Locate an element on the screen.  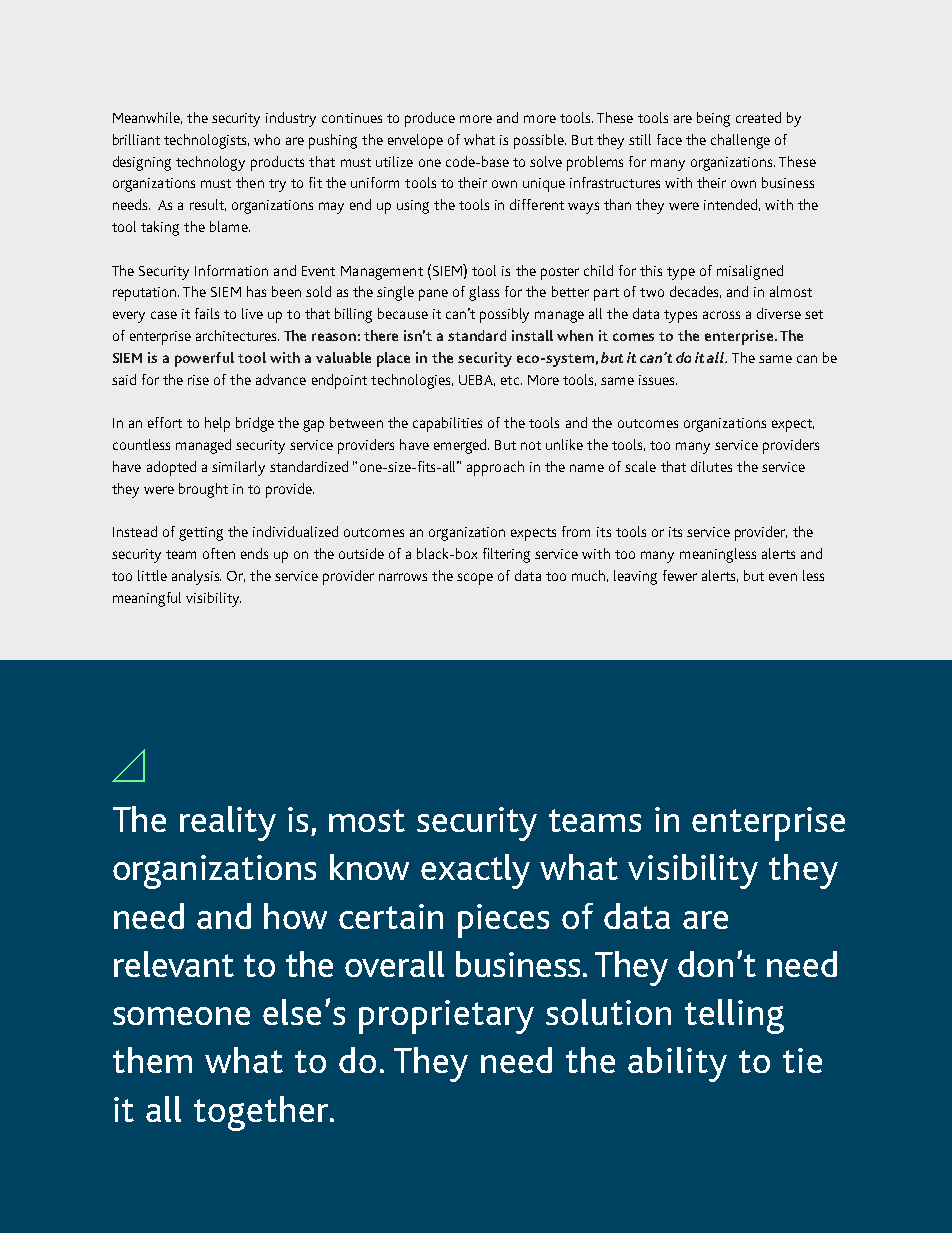
challenge is located at coordinates (740, 141).
